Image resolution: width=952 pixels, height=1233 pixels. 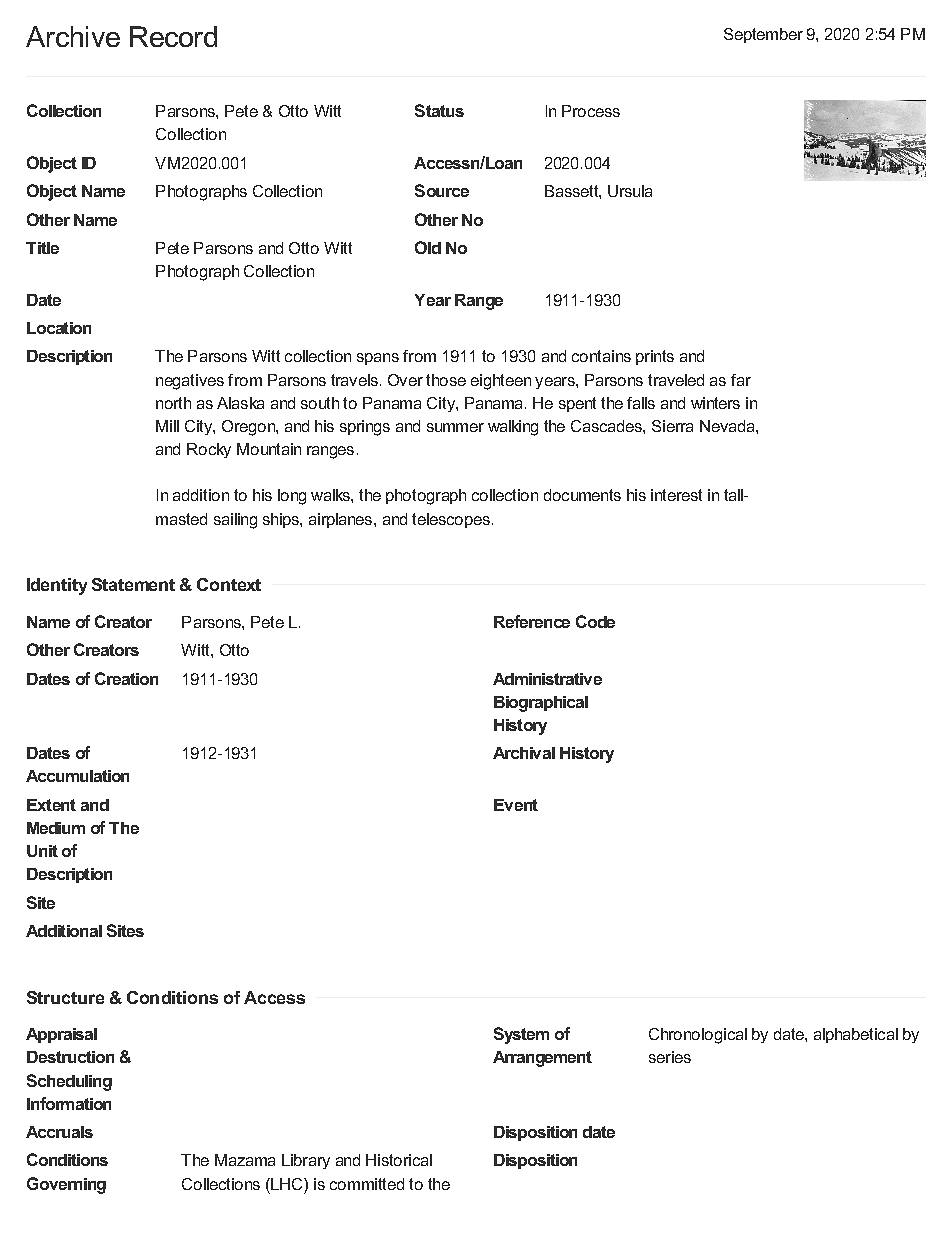 What do you see at coordinates (399, 1160) in the screenshot?
I see `Historical` at bounding box center [399, 1160].
